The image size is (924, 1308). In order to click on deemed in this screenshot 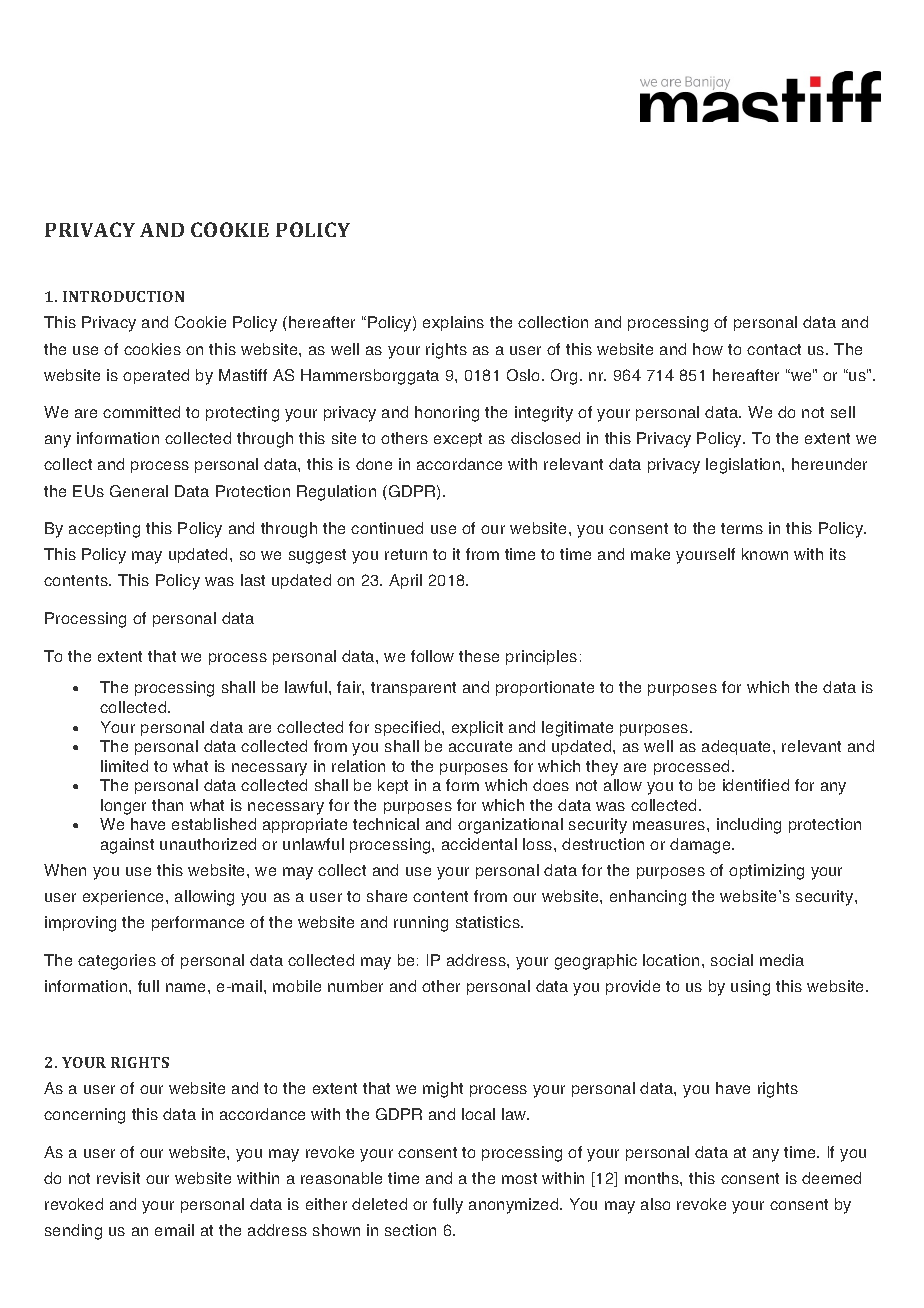, I will do `click(831, 1178)`.
